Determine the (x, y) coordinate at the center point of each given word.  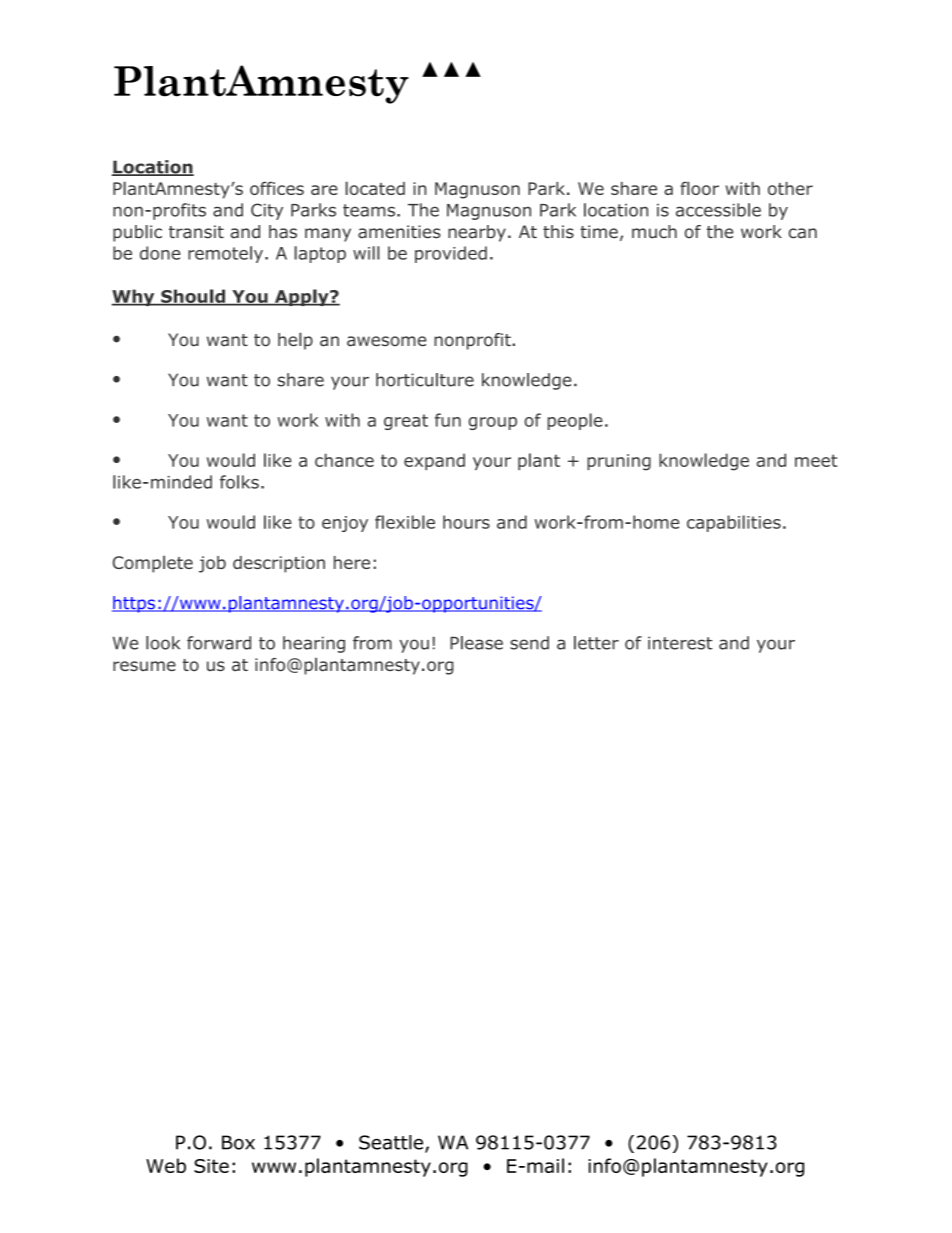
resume (144, 666)
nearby (477, 233)
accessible (718, 210)
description (279, 564)
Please (476, 643)
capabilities (734, 523)
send (529, 643)
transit (196, 232)
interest (680, 643)
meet (816, 460)
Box (238, 1142)
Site (211, 1166)
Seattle (391, 1142)
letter (596, 643)
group (493, 423)
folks (239, 482)
